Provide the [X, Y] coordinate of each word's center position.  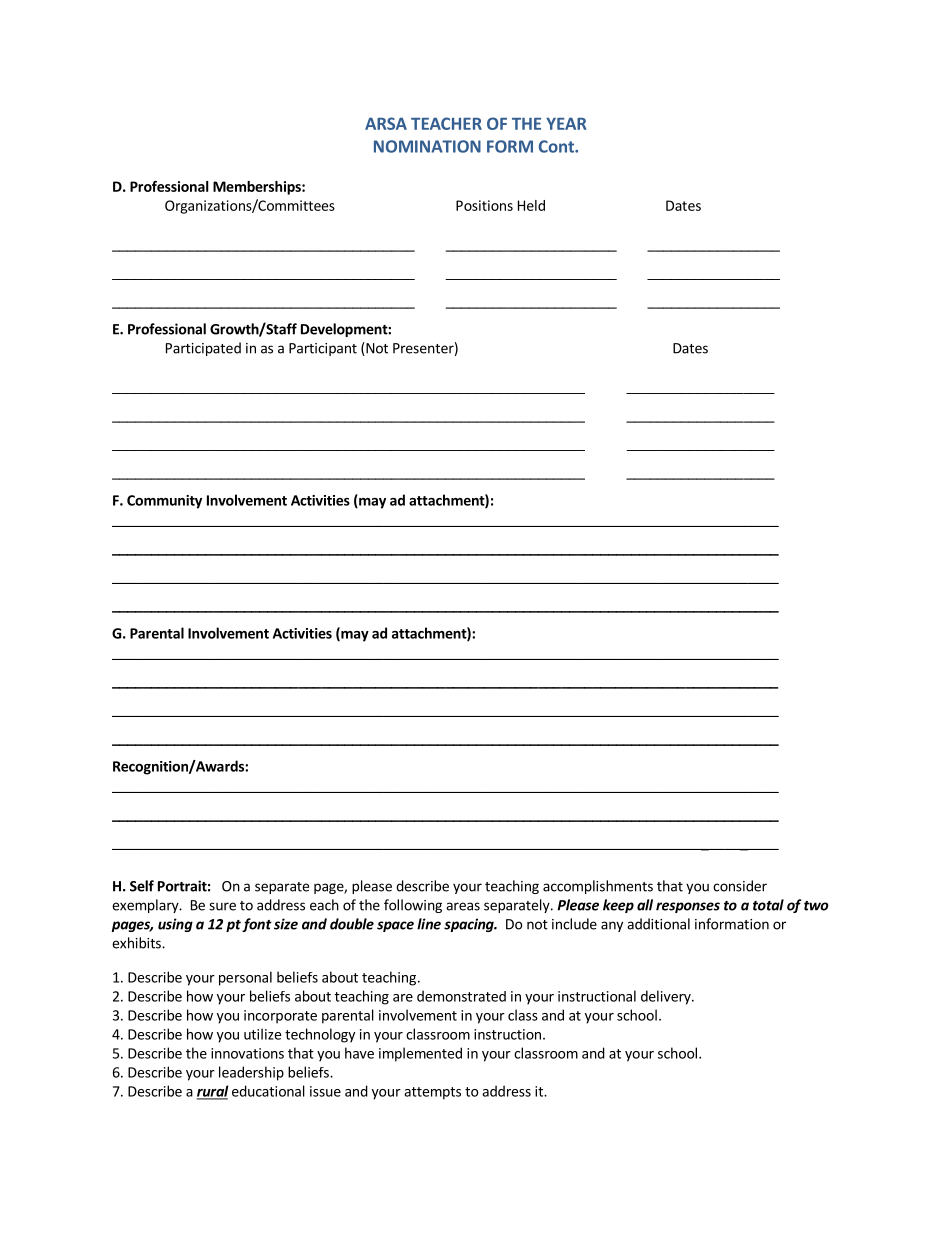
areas [463, 906]
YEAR [566, 124]
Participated [203, 349]
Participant [323, 349]
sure [222, 906]
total [768, 905]
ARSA [386, 123]
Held [531, 205]
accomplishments [598, 887]
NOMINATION [427, 146]
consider [740, 886]
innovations [247, 1053]
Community [164, 502]
